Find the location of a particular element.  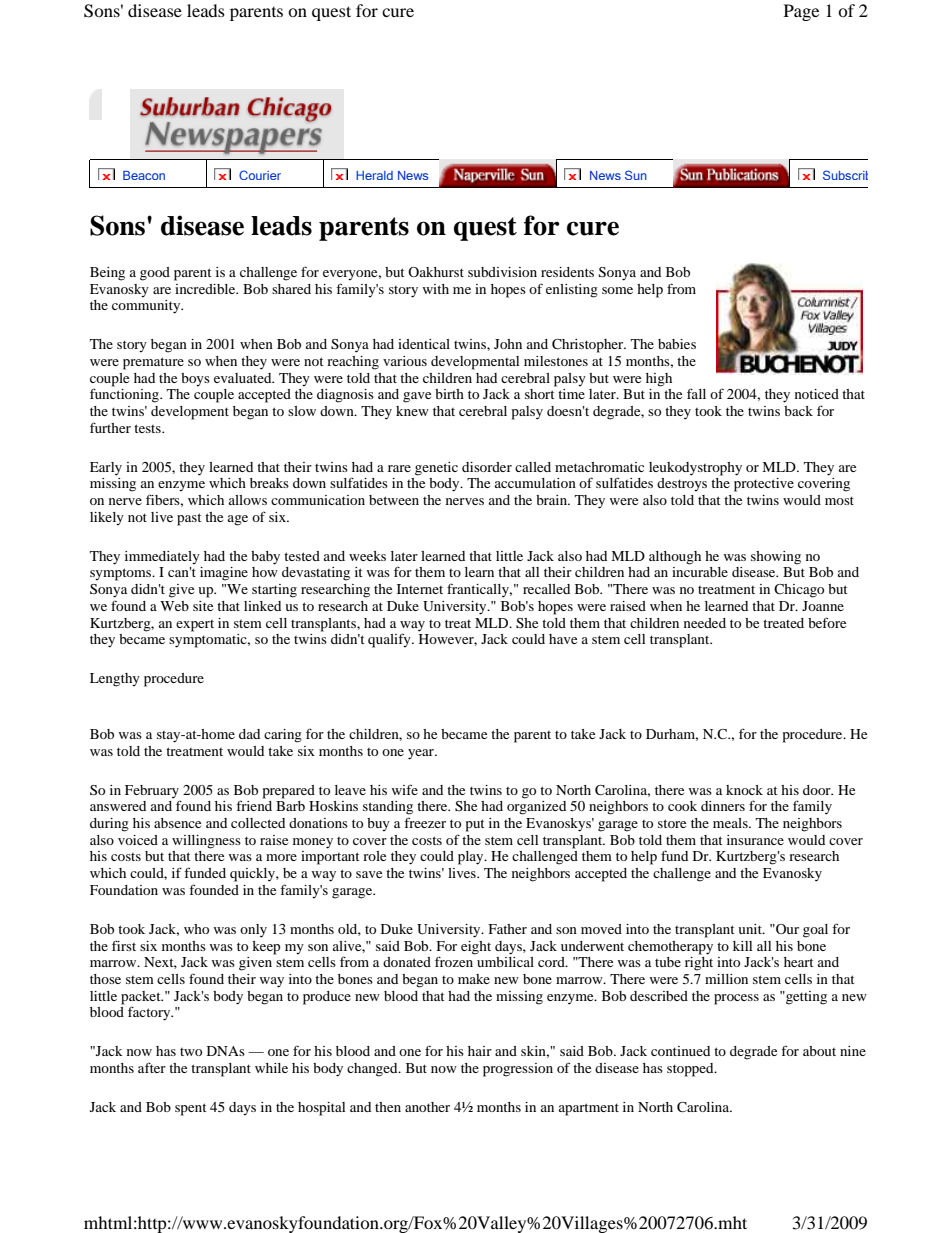

Courier is located at coordinates (260, 175).
